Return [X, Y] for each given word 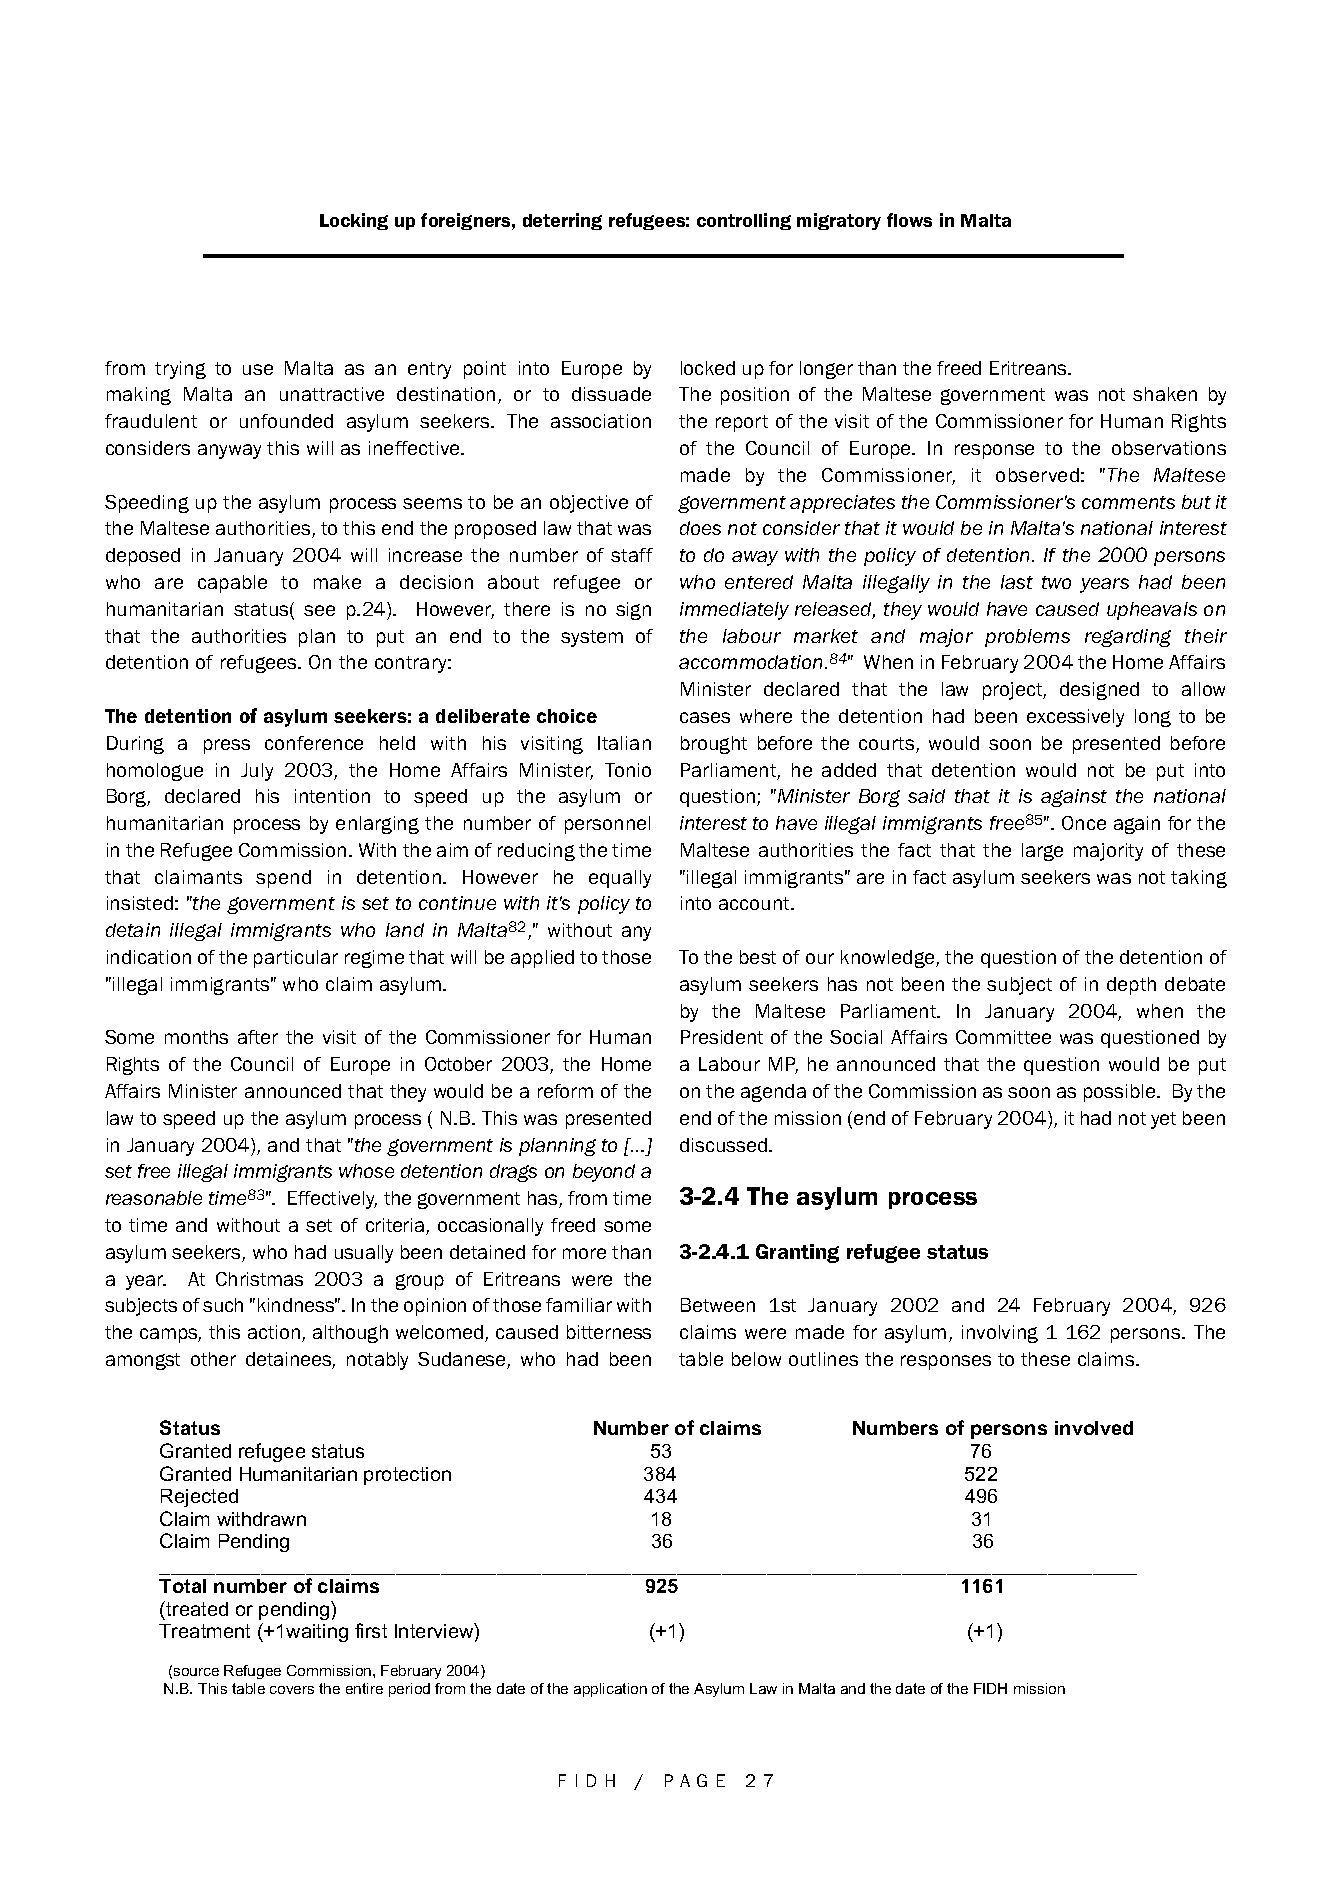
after [258, 1037]
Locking [354, 221]
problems [1027, 638]
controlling [744, 221]
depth [1131, 986]
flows [909, 220]
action [274, 1332]
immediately [734, 611]
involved [1094, 1428]
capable [232, 584]
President [722, 1037]
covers [292, 1690]
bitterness [609, 1332]
